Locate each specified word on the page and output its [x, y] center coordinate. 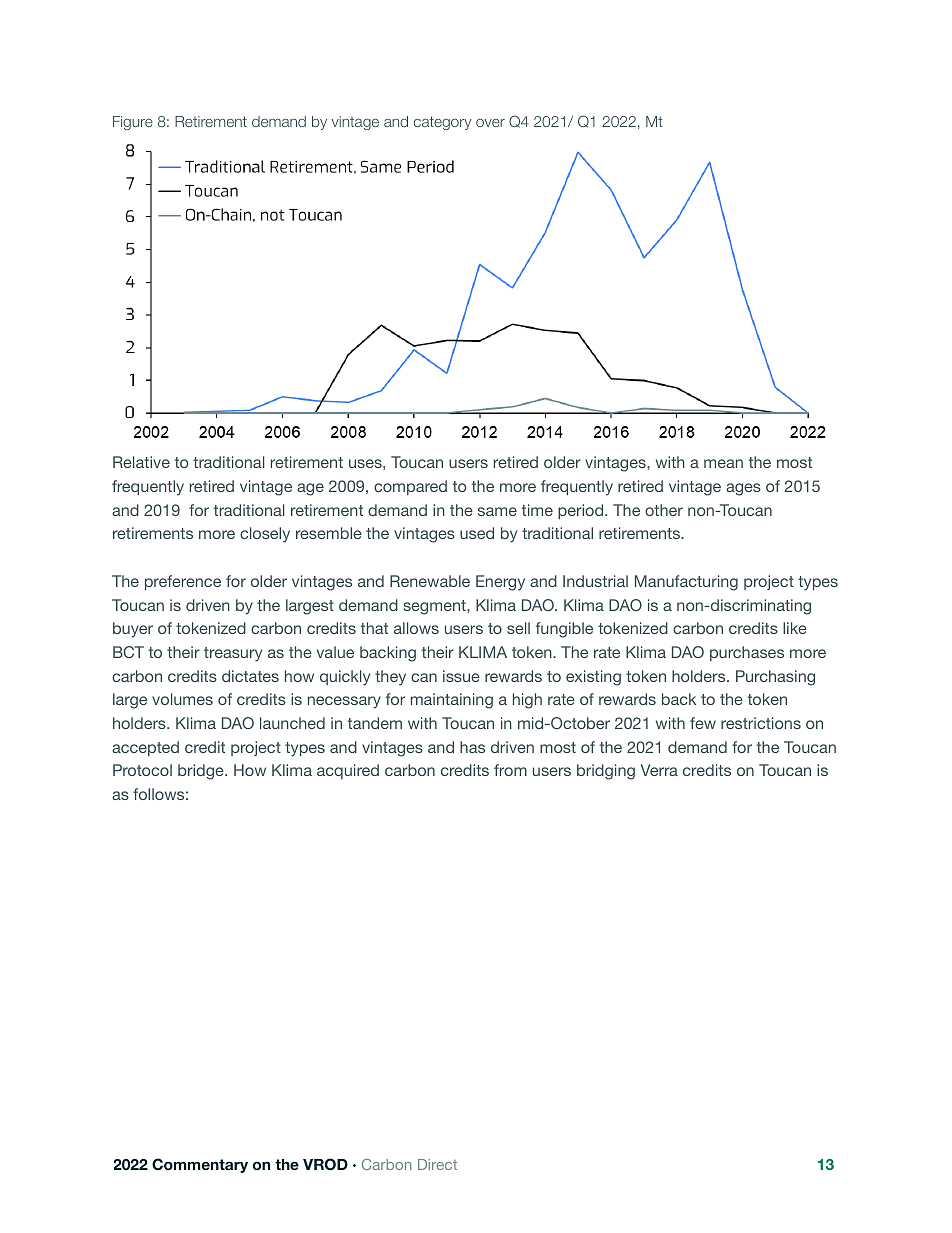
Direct [437, 1164]
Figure [133, 123]
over [490, 123]
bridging [606, 772]
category [442, 123]
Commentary [200, 1165]
